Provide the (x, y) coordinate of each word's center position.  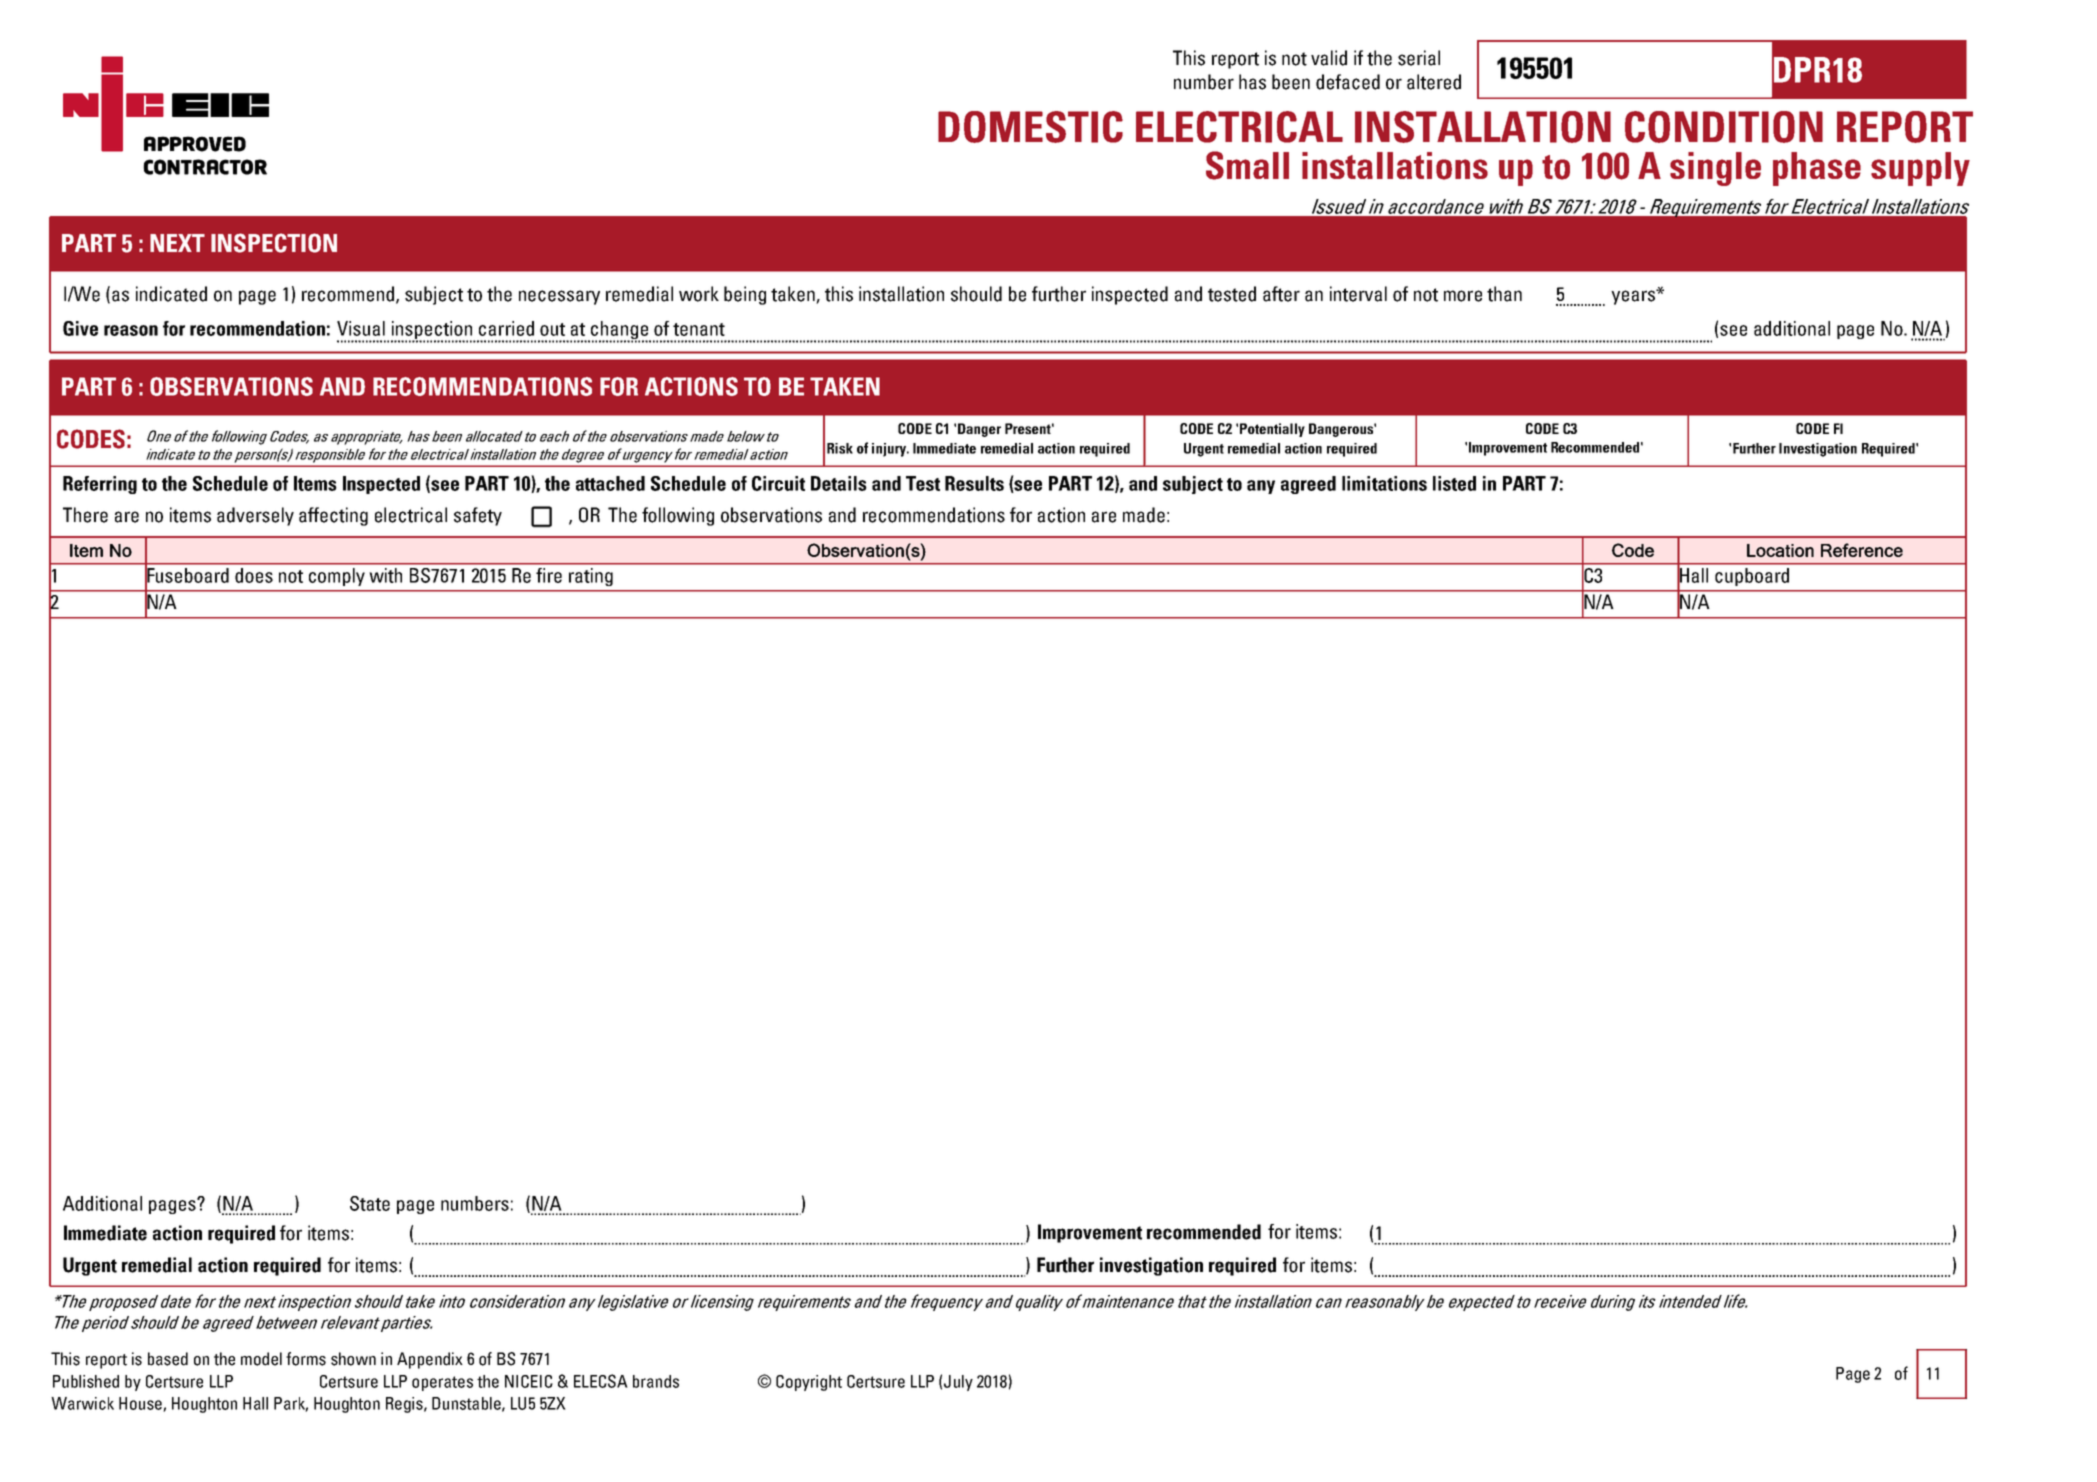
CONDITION (1724, 127)
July (958, 1383)
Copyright (809, 1383)
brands (656, 1381)
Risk (840, 448)
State (370, 1203)
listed (1454, 483)
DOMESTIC (1030, 127)
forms (306, 1359)
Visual (361, 328)
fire (549, 575)
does (254, 575)
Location (1780, 550)
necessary (559, 297)
